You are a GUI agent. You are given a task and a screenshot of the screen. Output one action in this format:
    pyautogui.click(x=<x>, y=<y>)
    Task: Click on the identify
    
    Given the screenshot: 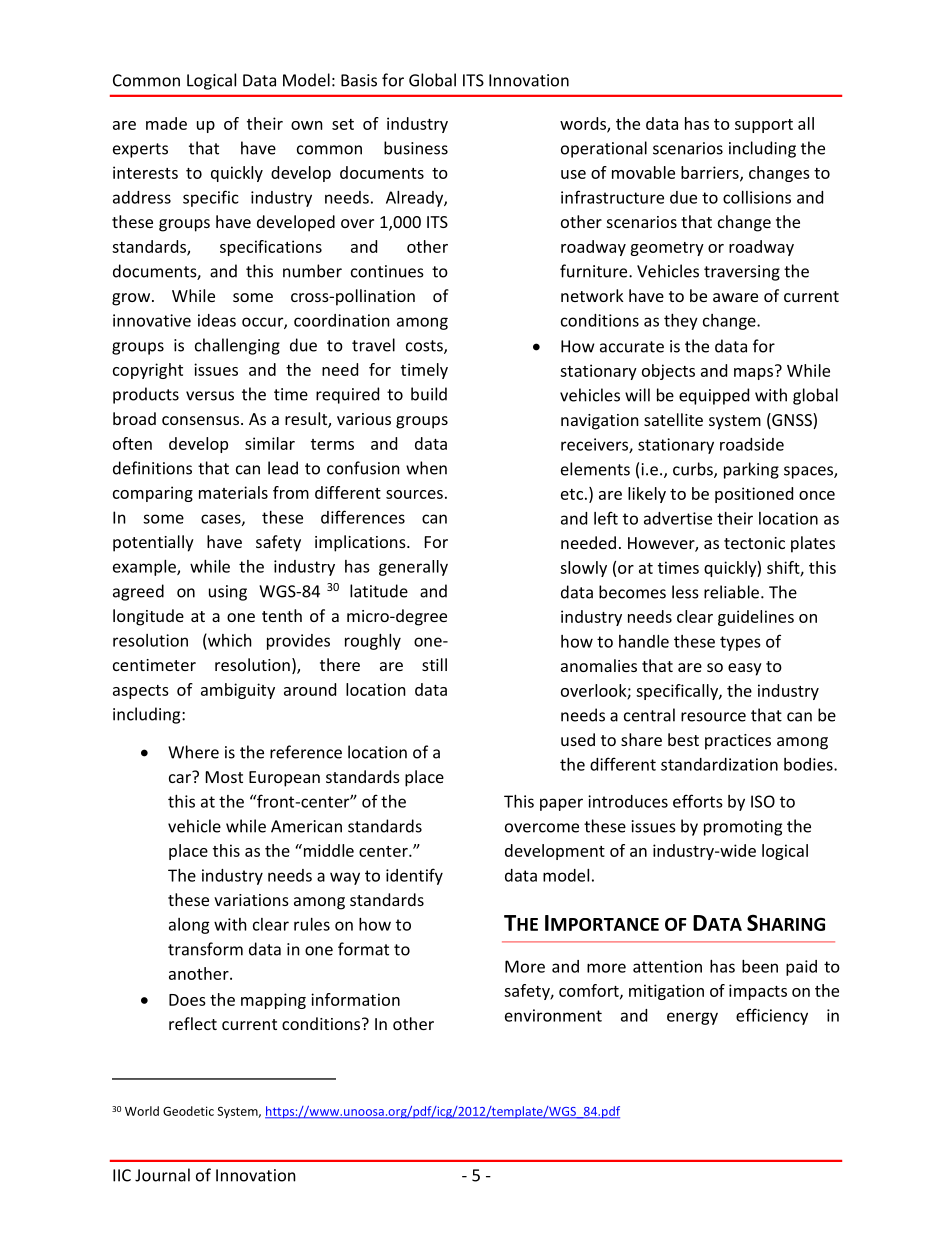 What is the action you would take?
    pyautogui.click(x=414, y=876)
